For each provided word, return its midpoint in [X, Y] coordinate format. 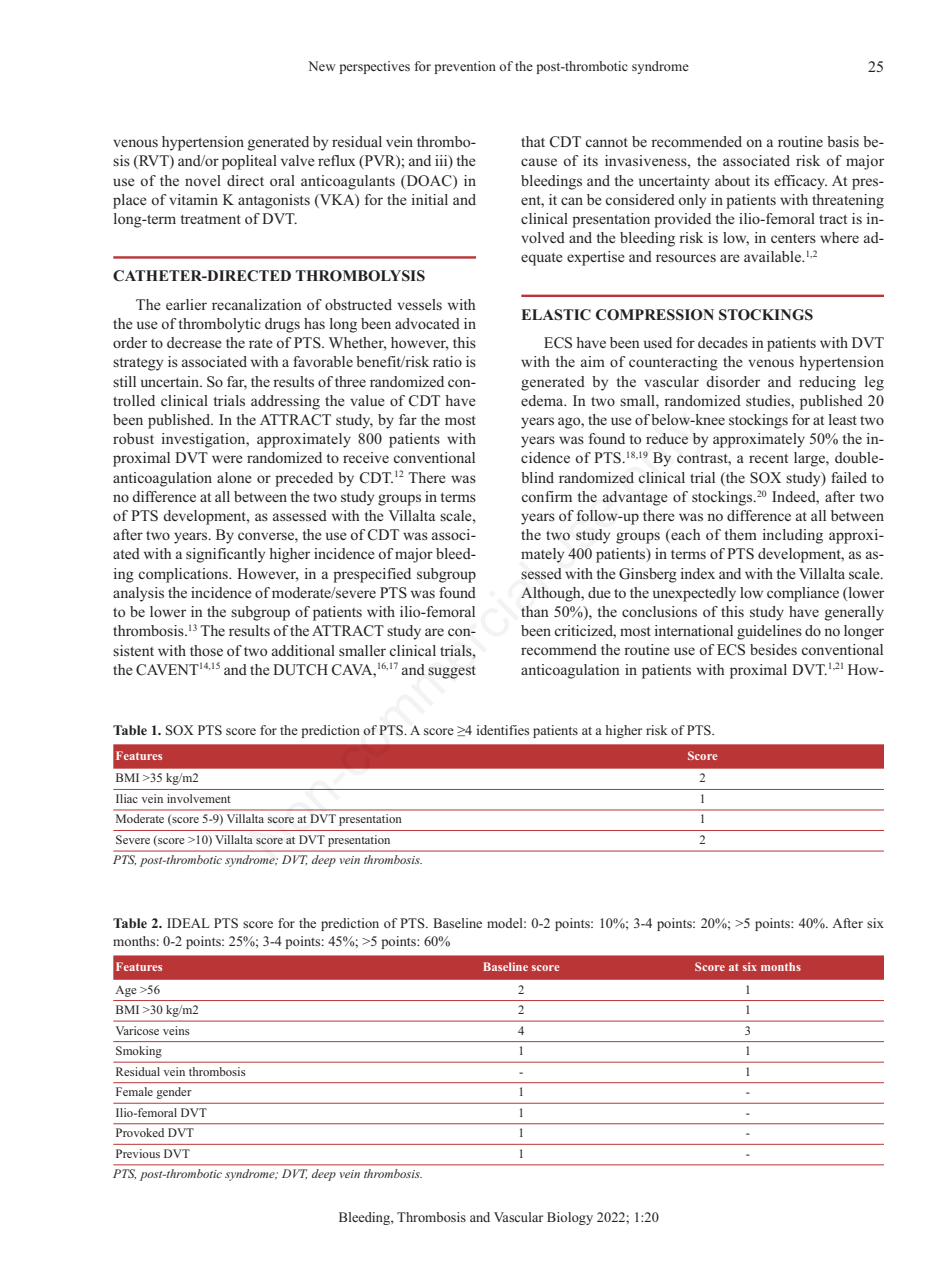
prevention [465, 67]
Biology [570, 1218]
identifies [503, 730]
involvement [199, 798]
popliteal [249, 162]
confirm [546, 496]
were [227, 459]
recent [768, 458]
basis [843, 141]
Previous [138, 1153]
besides [773, 649]
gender [174, 1093]
